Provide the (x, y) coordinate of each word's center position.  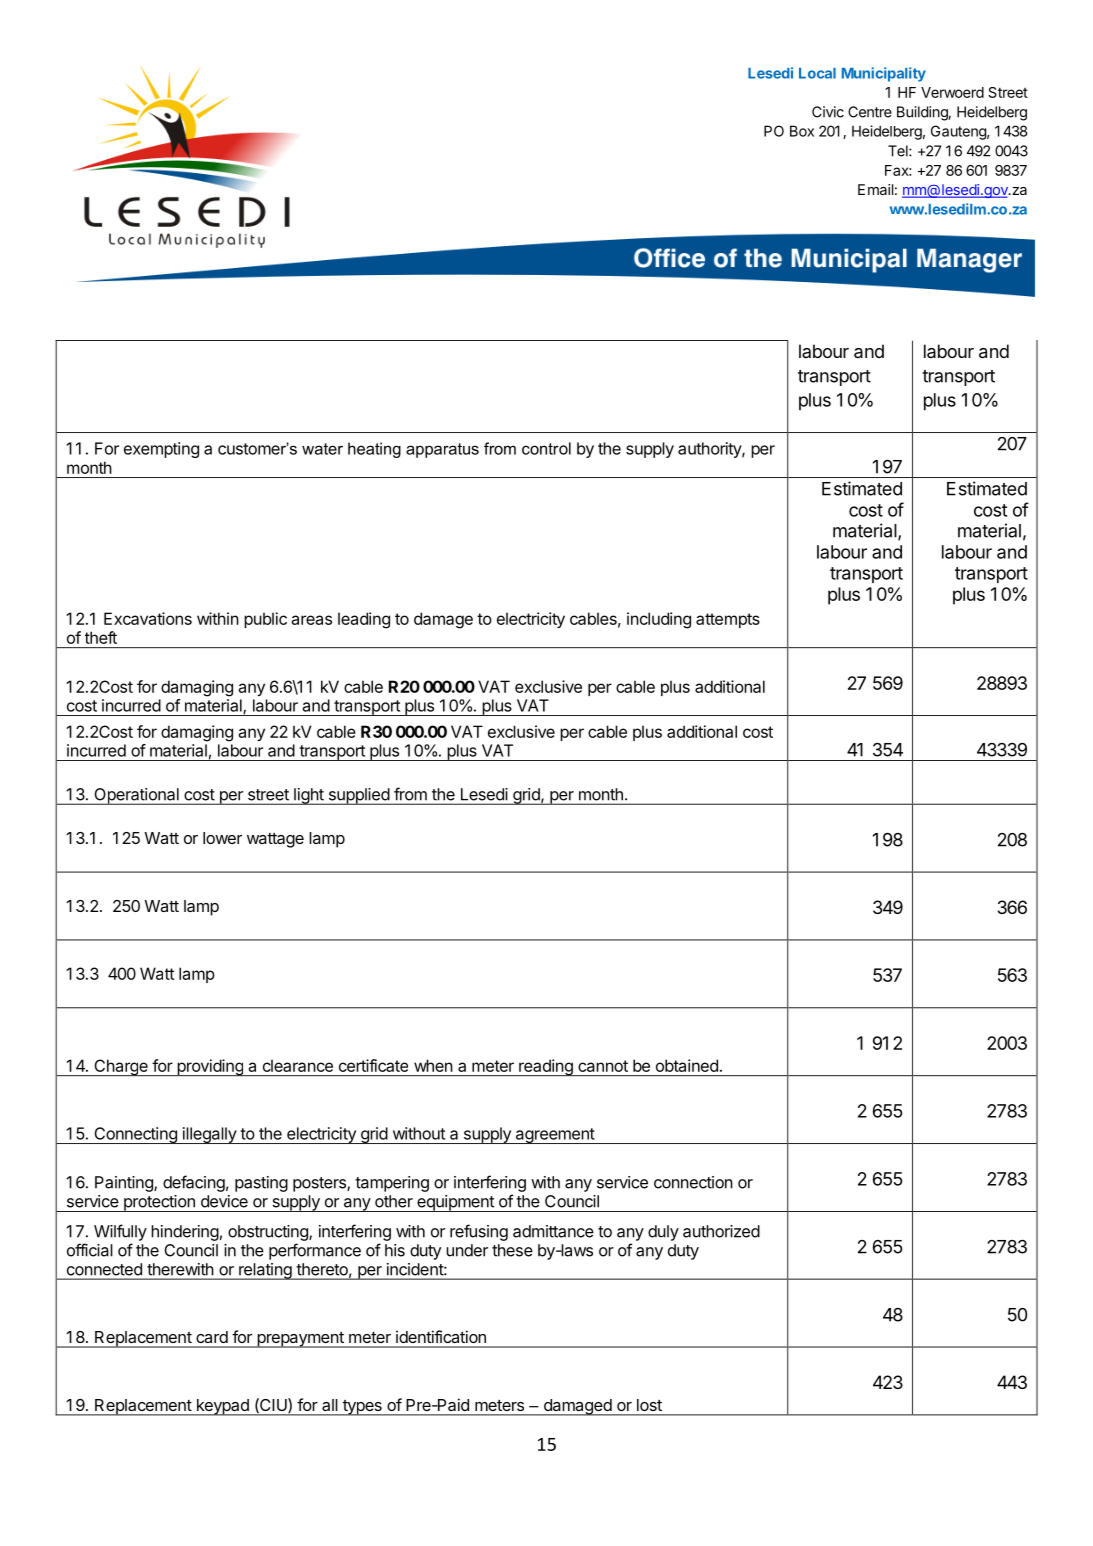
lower (222, 838)
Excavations (148, 618)
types (362, 1408)
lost (649, 1405)
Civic (828, 112)
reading (546, 1067)
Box (802, 131)
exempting (161, 450)
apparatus (442, 450)
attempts (728, 620)
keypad (222, 1407)
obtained (687, 1065)
